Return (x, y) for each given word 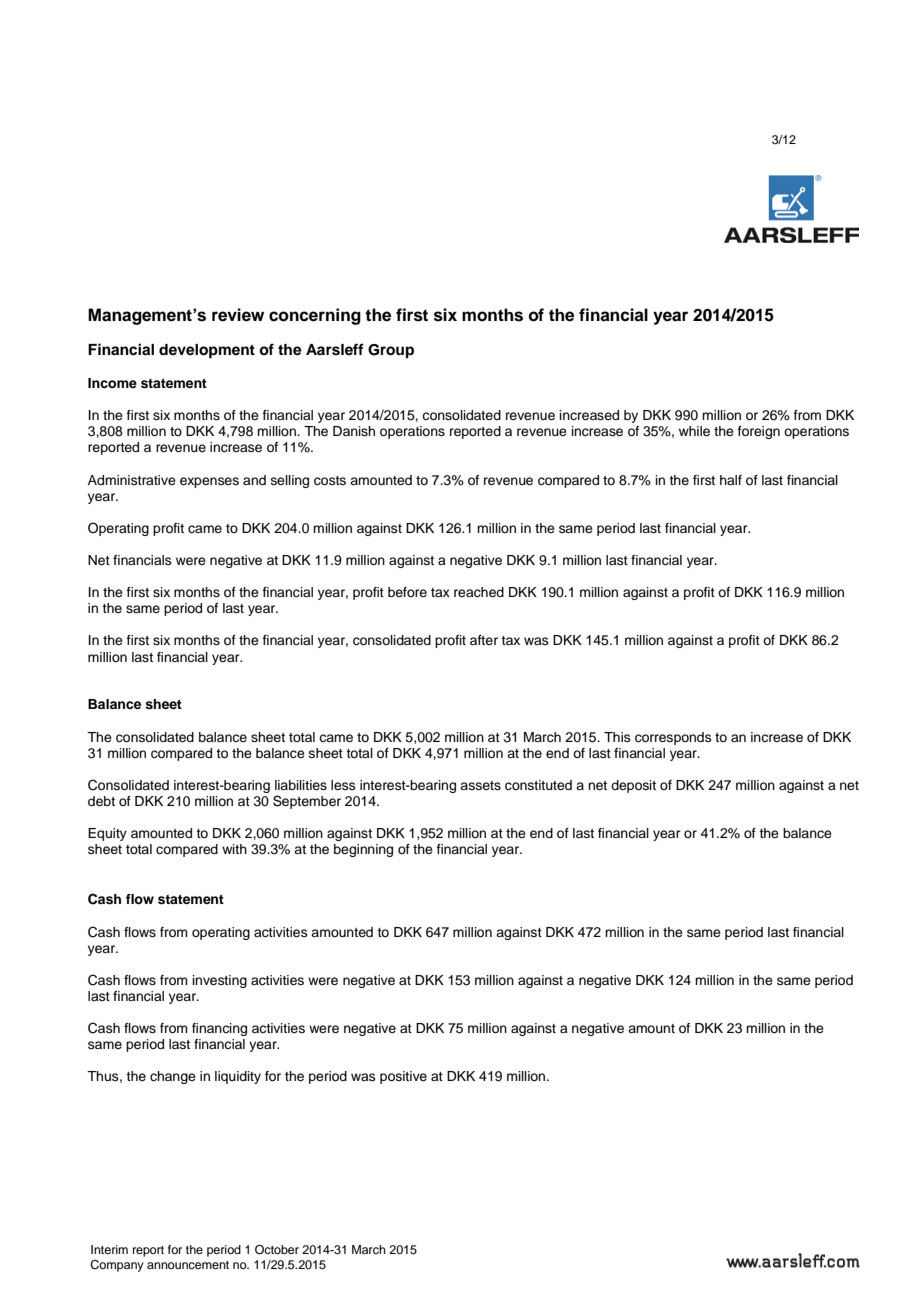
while (694, 431)
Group (391, 351)
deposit (633, 786)
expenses (209, 482)
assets (480, 785)
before (407, 592)
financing (219, 1029)
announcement (188, 1265)
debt (101, 801)
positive (403, 1077)
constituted (538, 785)
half (731, 480)
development (207, 351)
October (277, 1250)
